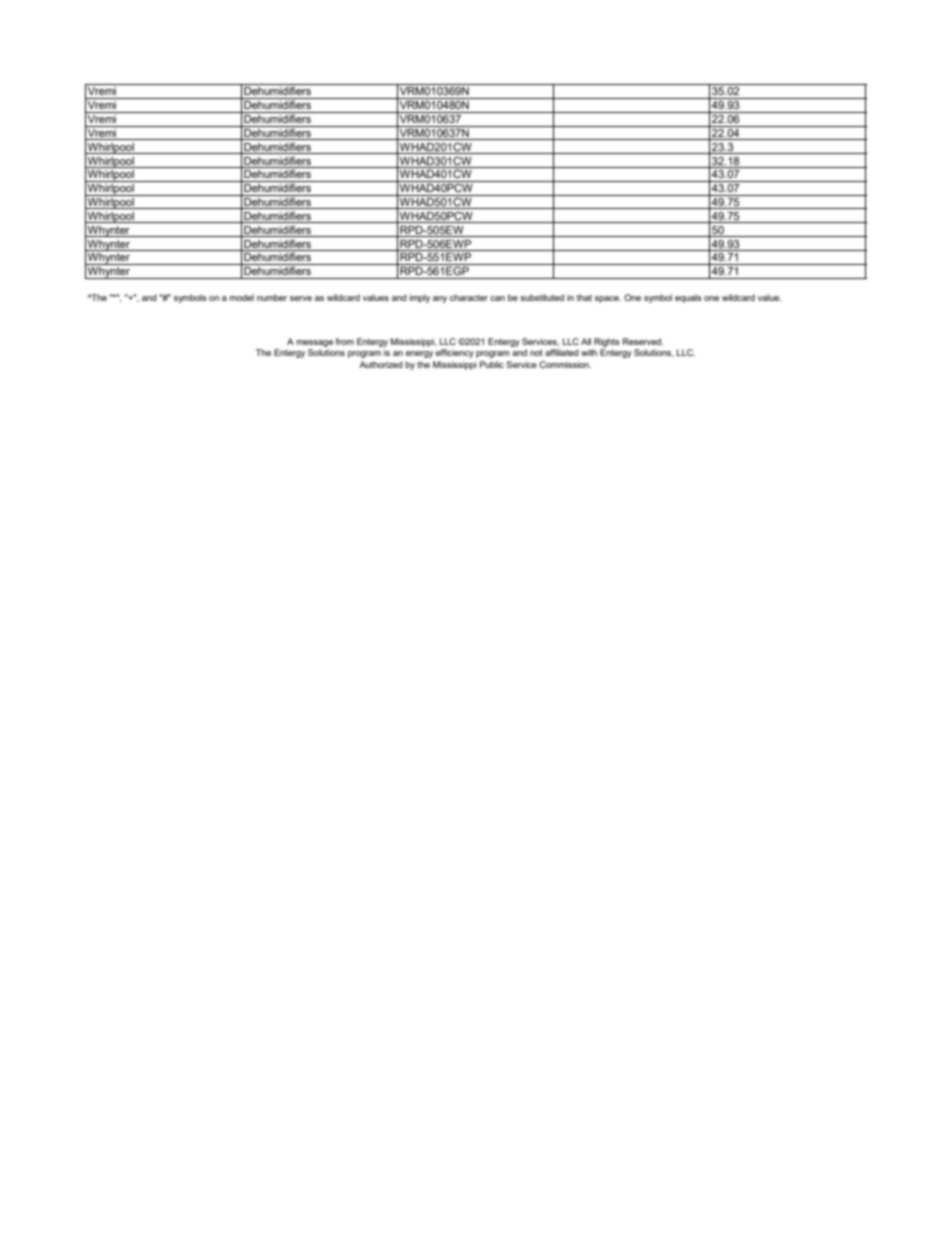 Image resolution: width=952 pixels, height=1233 pixels. What do you see at coordinates (586, 341) in the page?
I see `All` at bounding box center [586, 341].
